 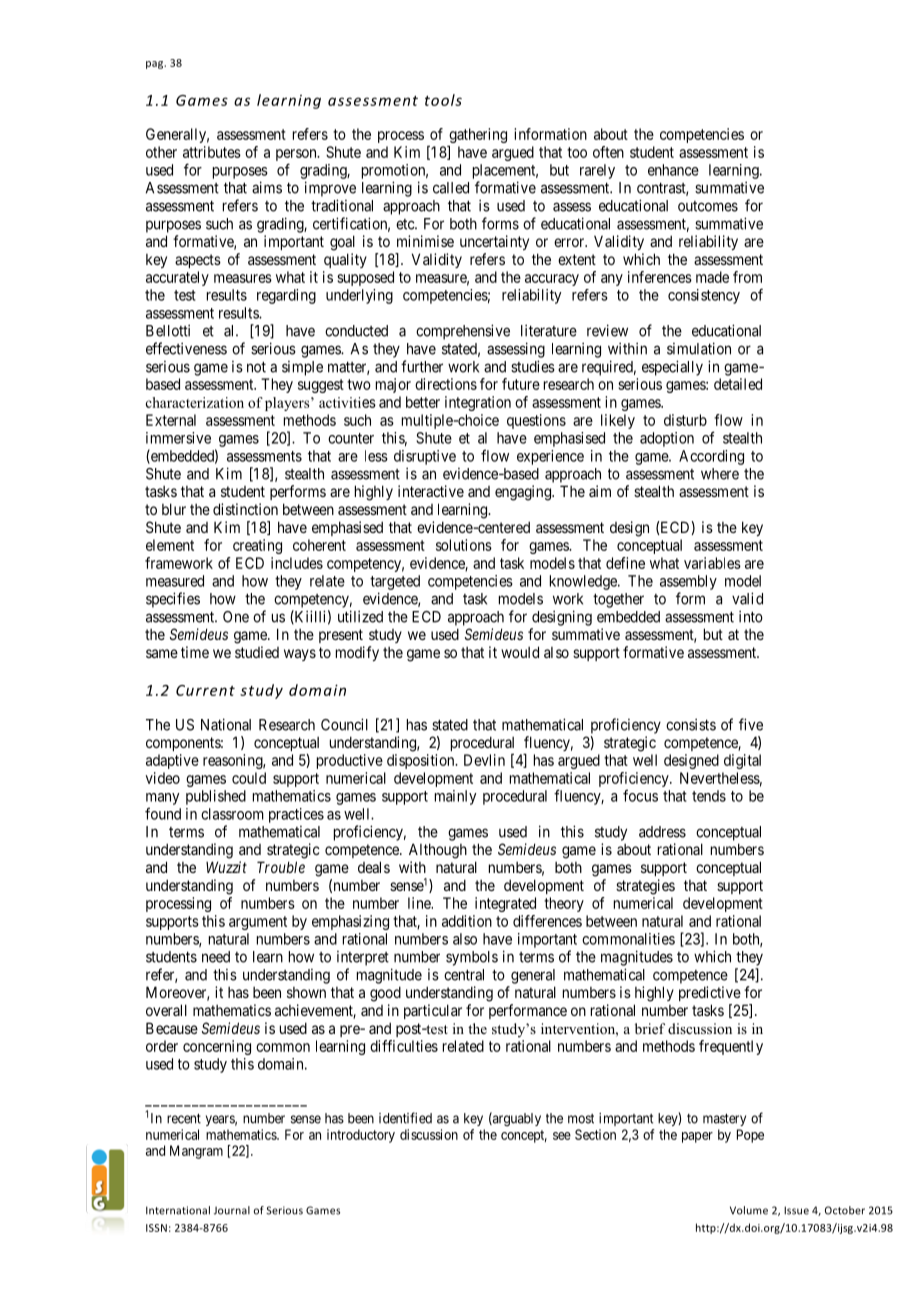 What do you see at coordinates (673, 170) in the image?
I see `enhance` at bounding box center [673, 170].
